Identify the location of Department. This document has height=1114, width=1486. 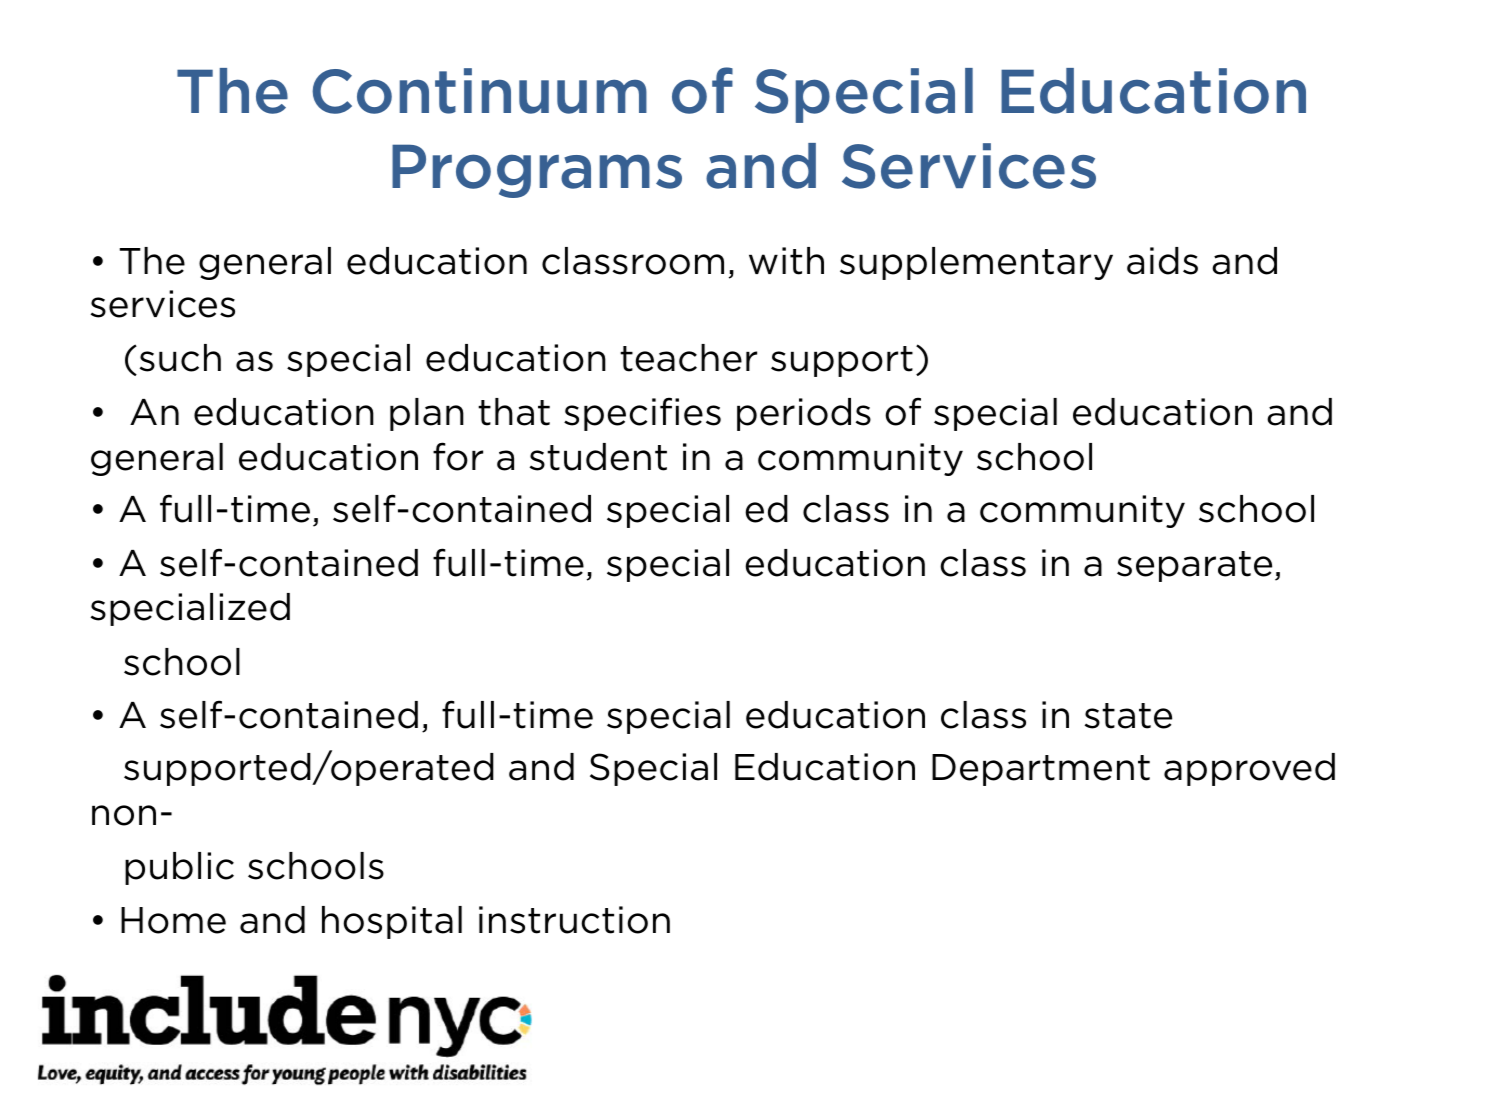
(1041, 770).
